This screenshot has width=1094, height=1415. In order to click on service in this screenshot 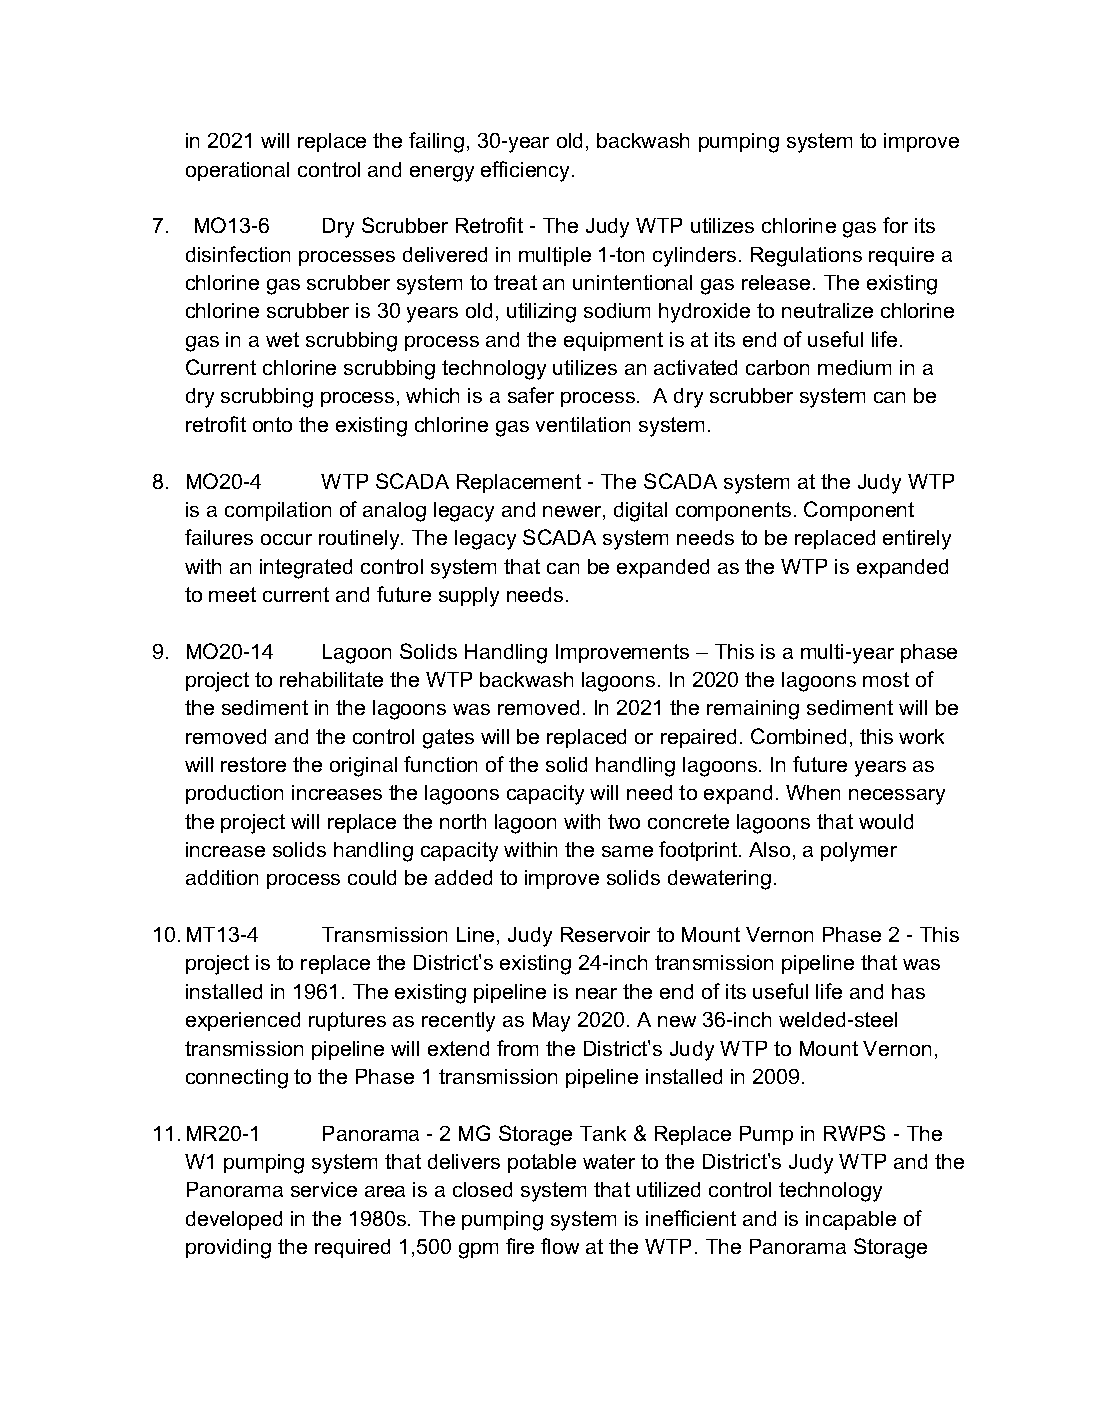, I will do `click(324, 1189)`.
